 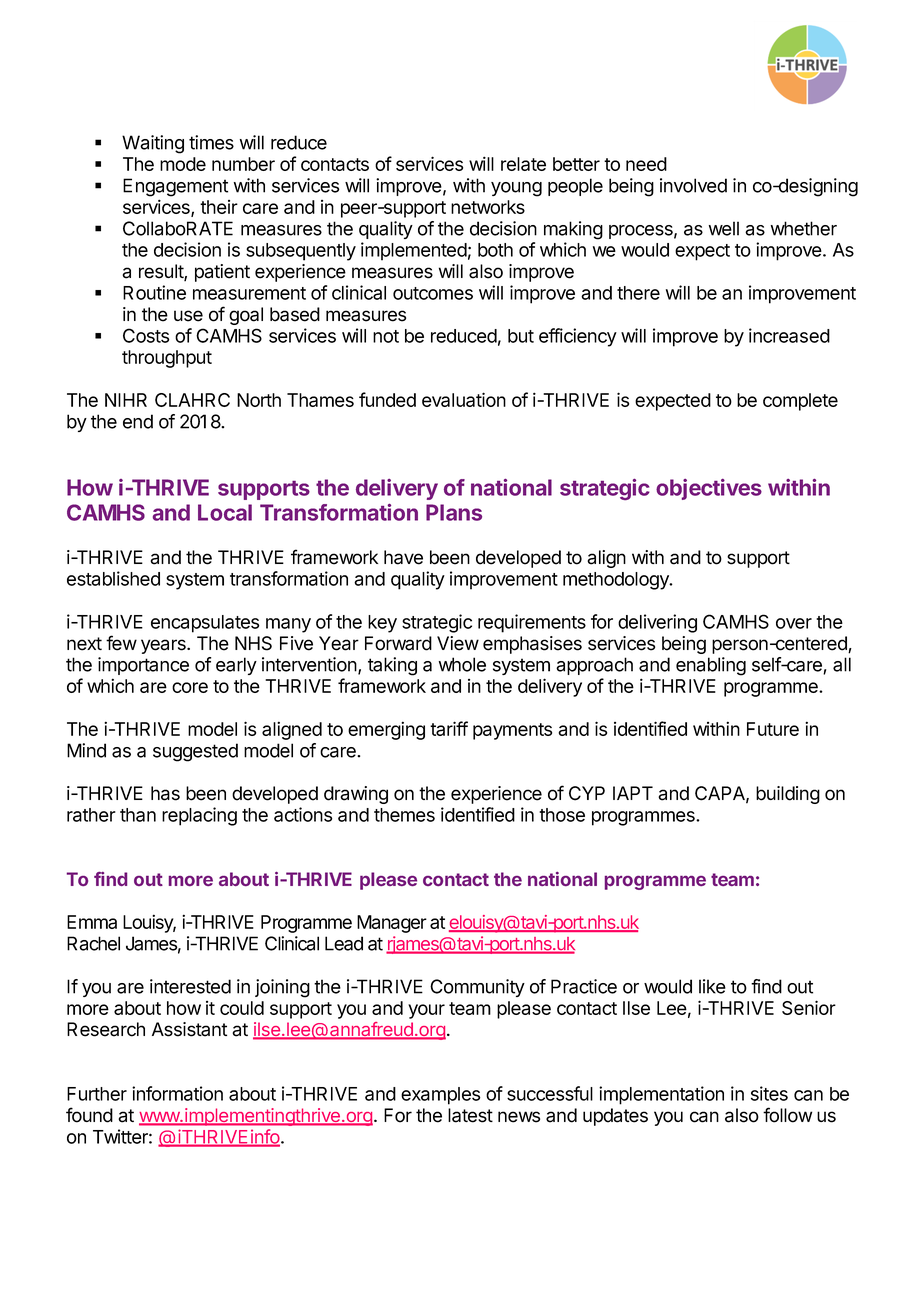 What do you see at coordinates (449, 728) in the document?
I see `tariff` at bounding box center [449, 728].
